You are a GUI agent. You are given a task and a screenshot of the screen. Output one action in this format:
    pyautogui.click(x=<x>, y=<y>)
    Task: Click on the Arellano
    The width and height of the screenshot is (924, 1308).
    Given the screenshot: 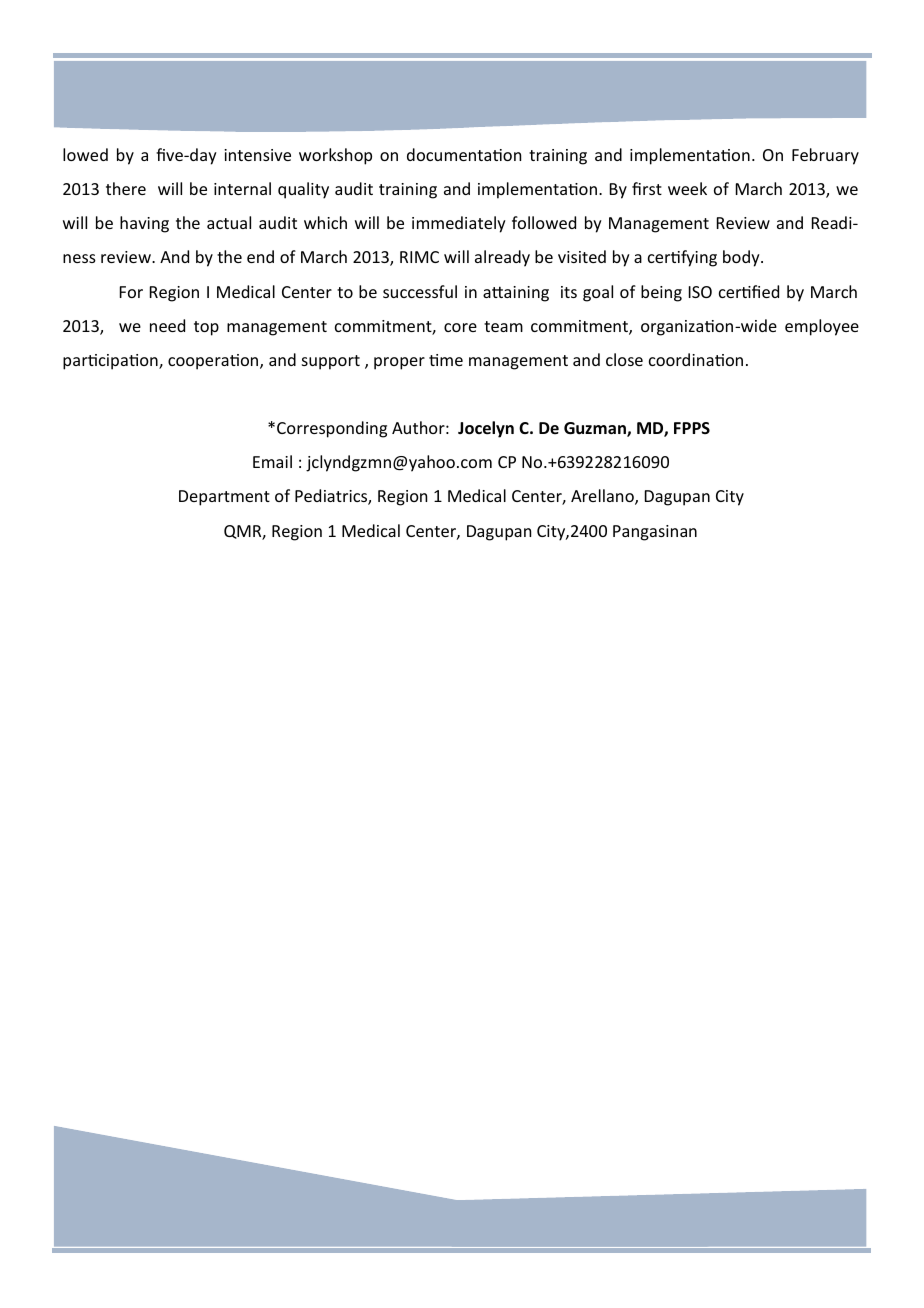 What is the action you would take?
    pyautogui.click(x=603, y=497)
